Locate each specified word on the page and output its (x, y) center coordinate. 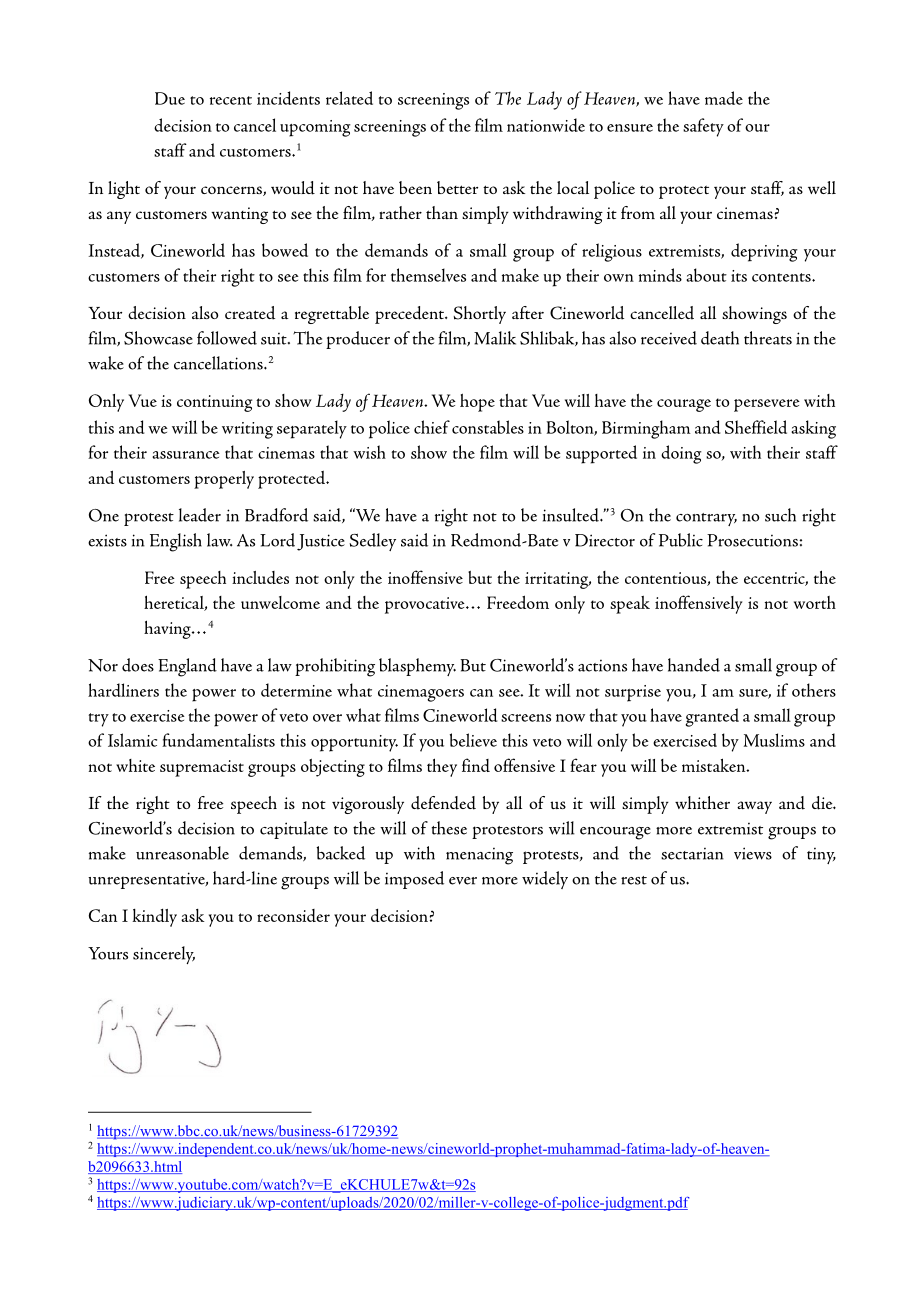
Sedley (372, 542)
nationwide (546, 125)
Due (170, 98)
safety (703, 127)
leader (200, 515)
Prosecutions (753, 540)
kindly (154, 917)
